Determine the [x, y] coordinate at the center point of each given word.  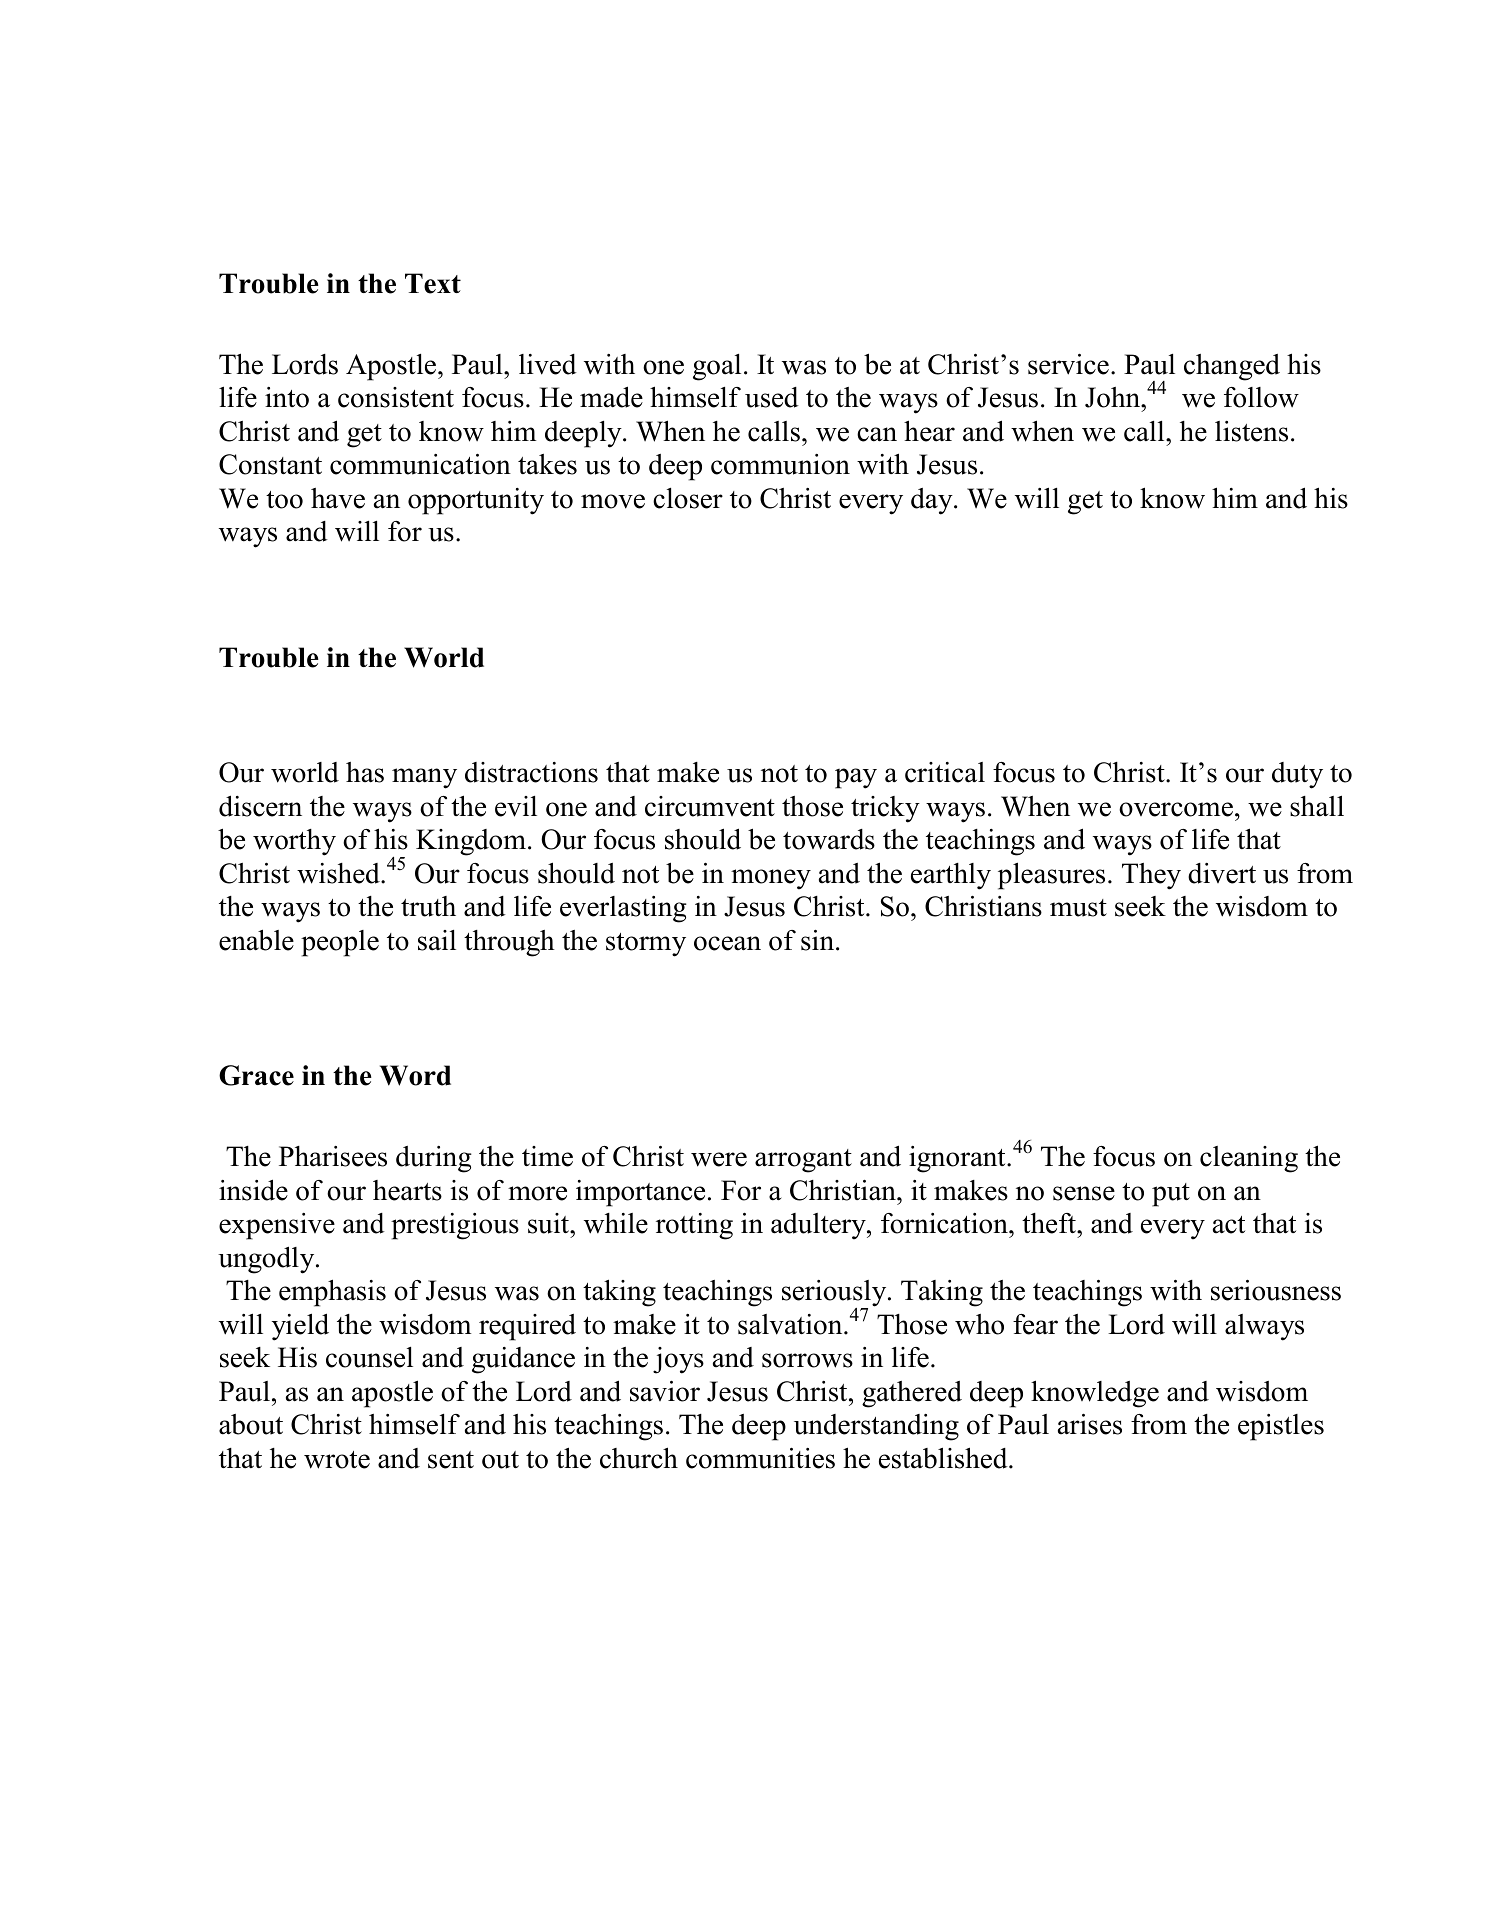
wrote [337, 1460]
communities [760, 1458]
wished [339, 873]
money [771, 879]
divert [1222, 873]
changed [1232, 367]
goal [717, 367]
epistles [1281, 1427]
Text [433, 283]
